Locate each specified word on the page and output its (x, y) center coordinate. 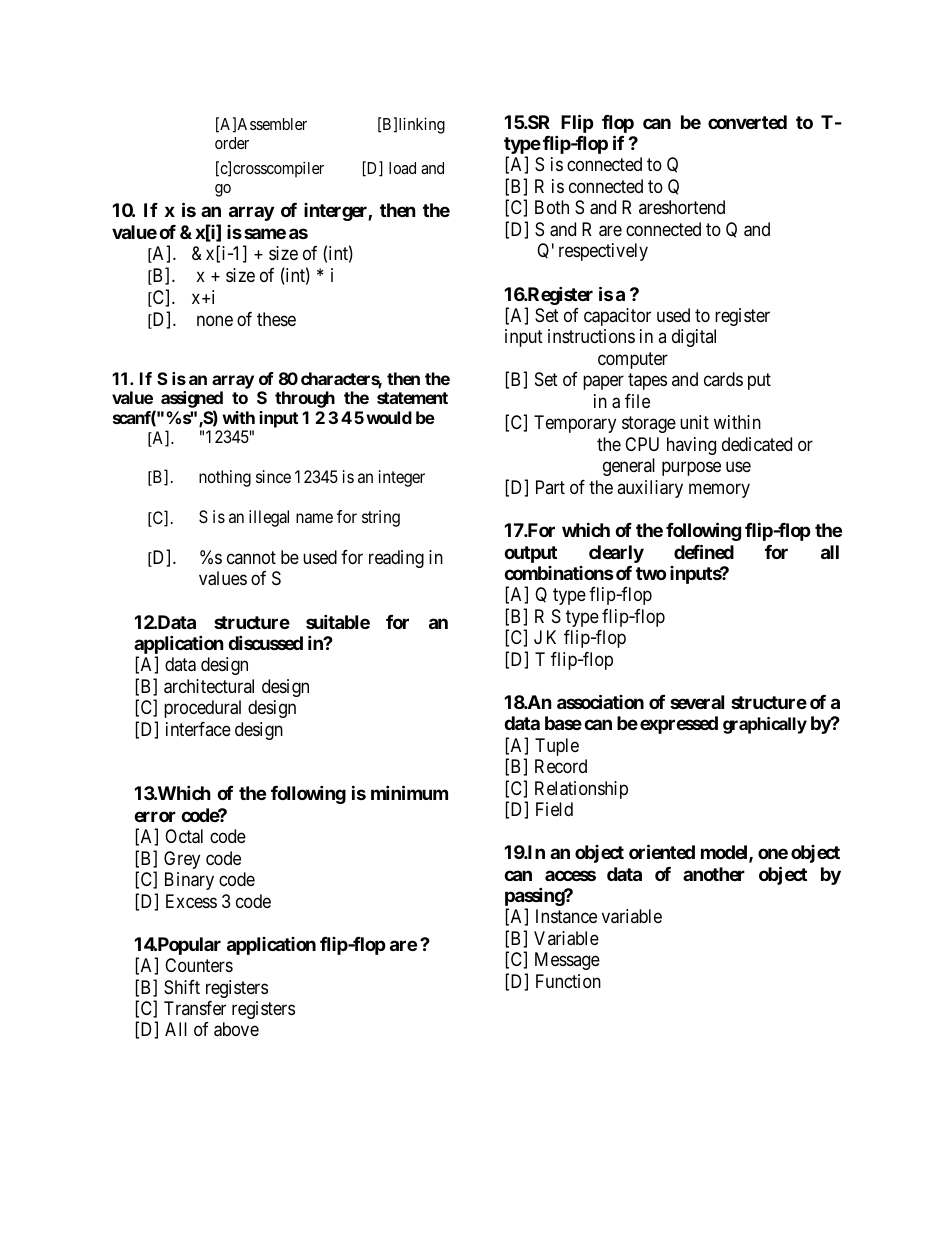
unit (694, 422)
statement (412, 398)
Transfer (195, 1008)
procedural (202, 709)
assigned (192, 401)
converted (747, 122)
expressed (679, 725)
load (402, 168)
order (232, 143)
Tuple (557, 747)
